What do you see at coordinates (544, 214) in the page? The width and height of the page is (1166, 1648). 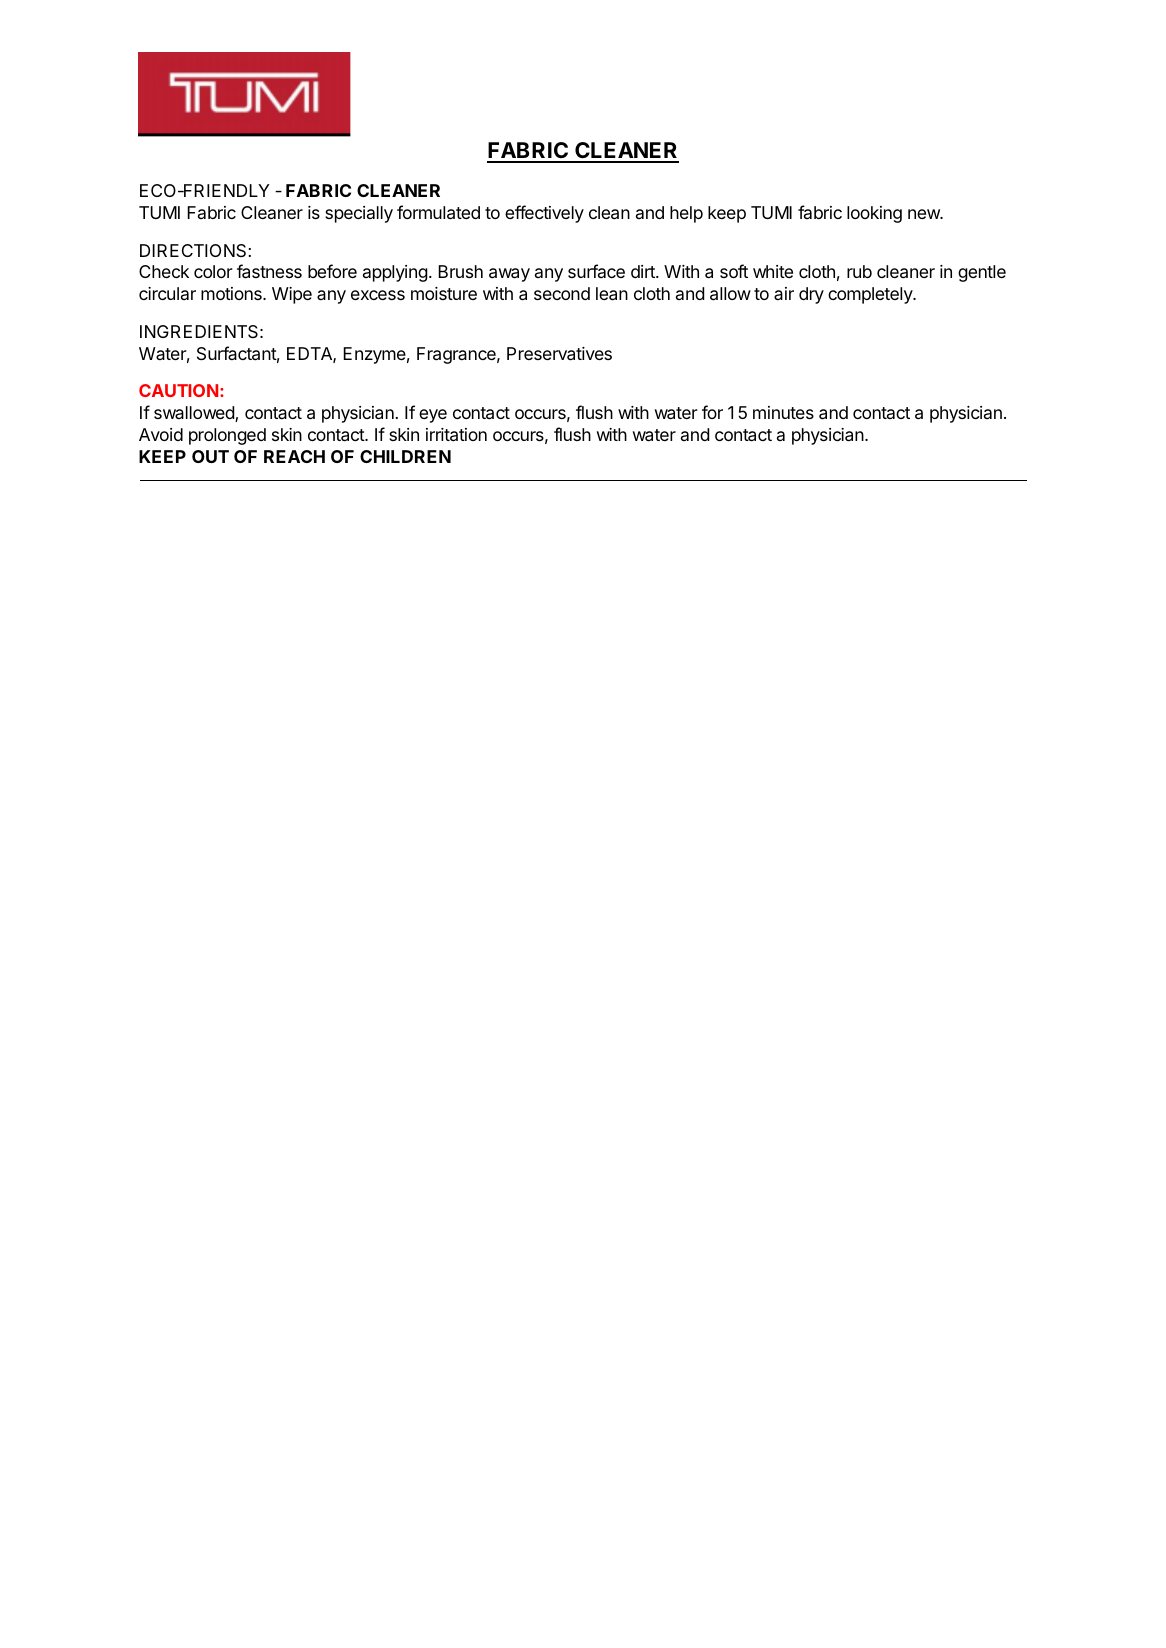 I see `effectively` at bounding box center [544, 214].
